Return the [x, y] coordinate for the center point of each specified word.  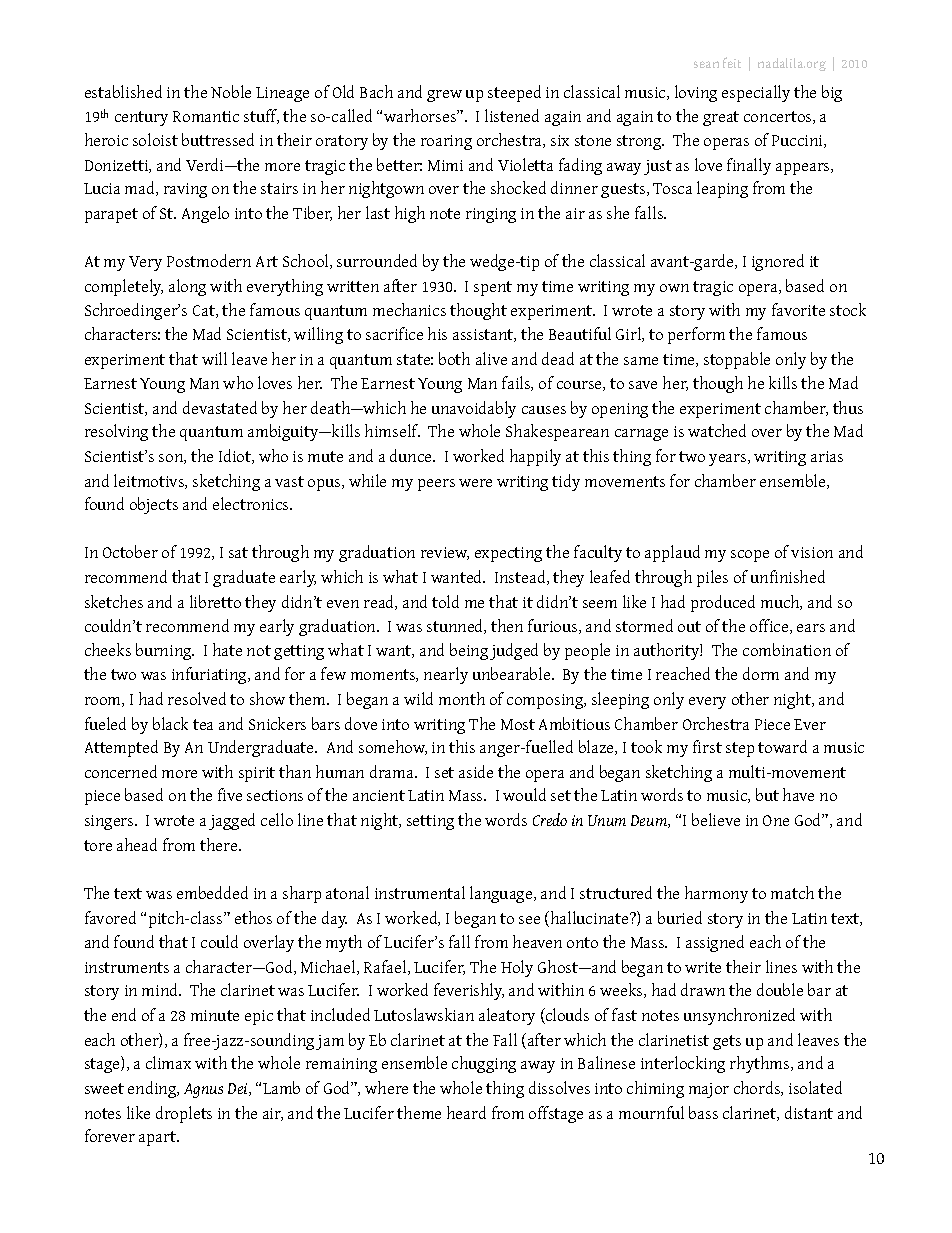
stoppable [737, 360]
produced [723, 603]
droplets [184, 1114]
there [220, 844]
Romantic [206, 116]
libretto [215, 601]
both [454, 358]
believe [716, 819]
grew [444, 96]
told [445, 601]
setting [430, 822]
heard [466, 1112]
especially [756, 93]
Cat [205, 311]
